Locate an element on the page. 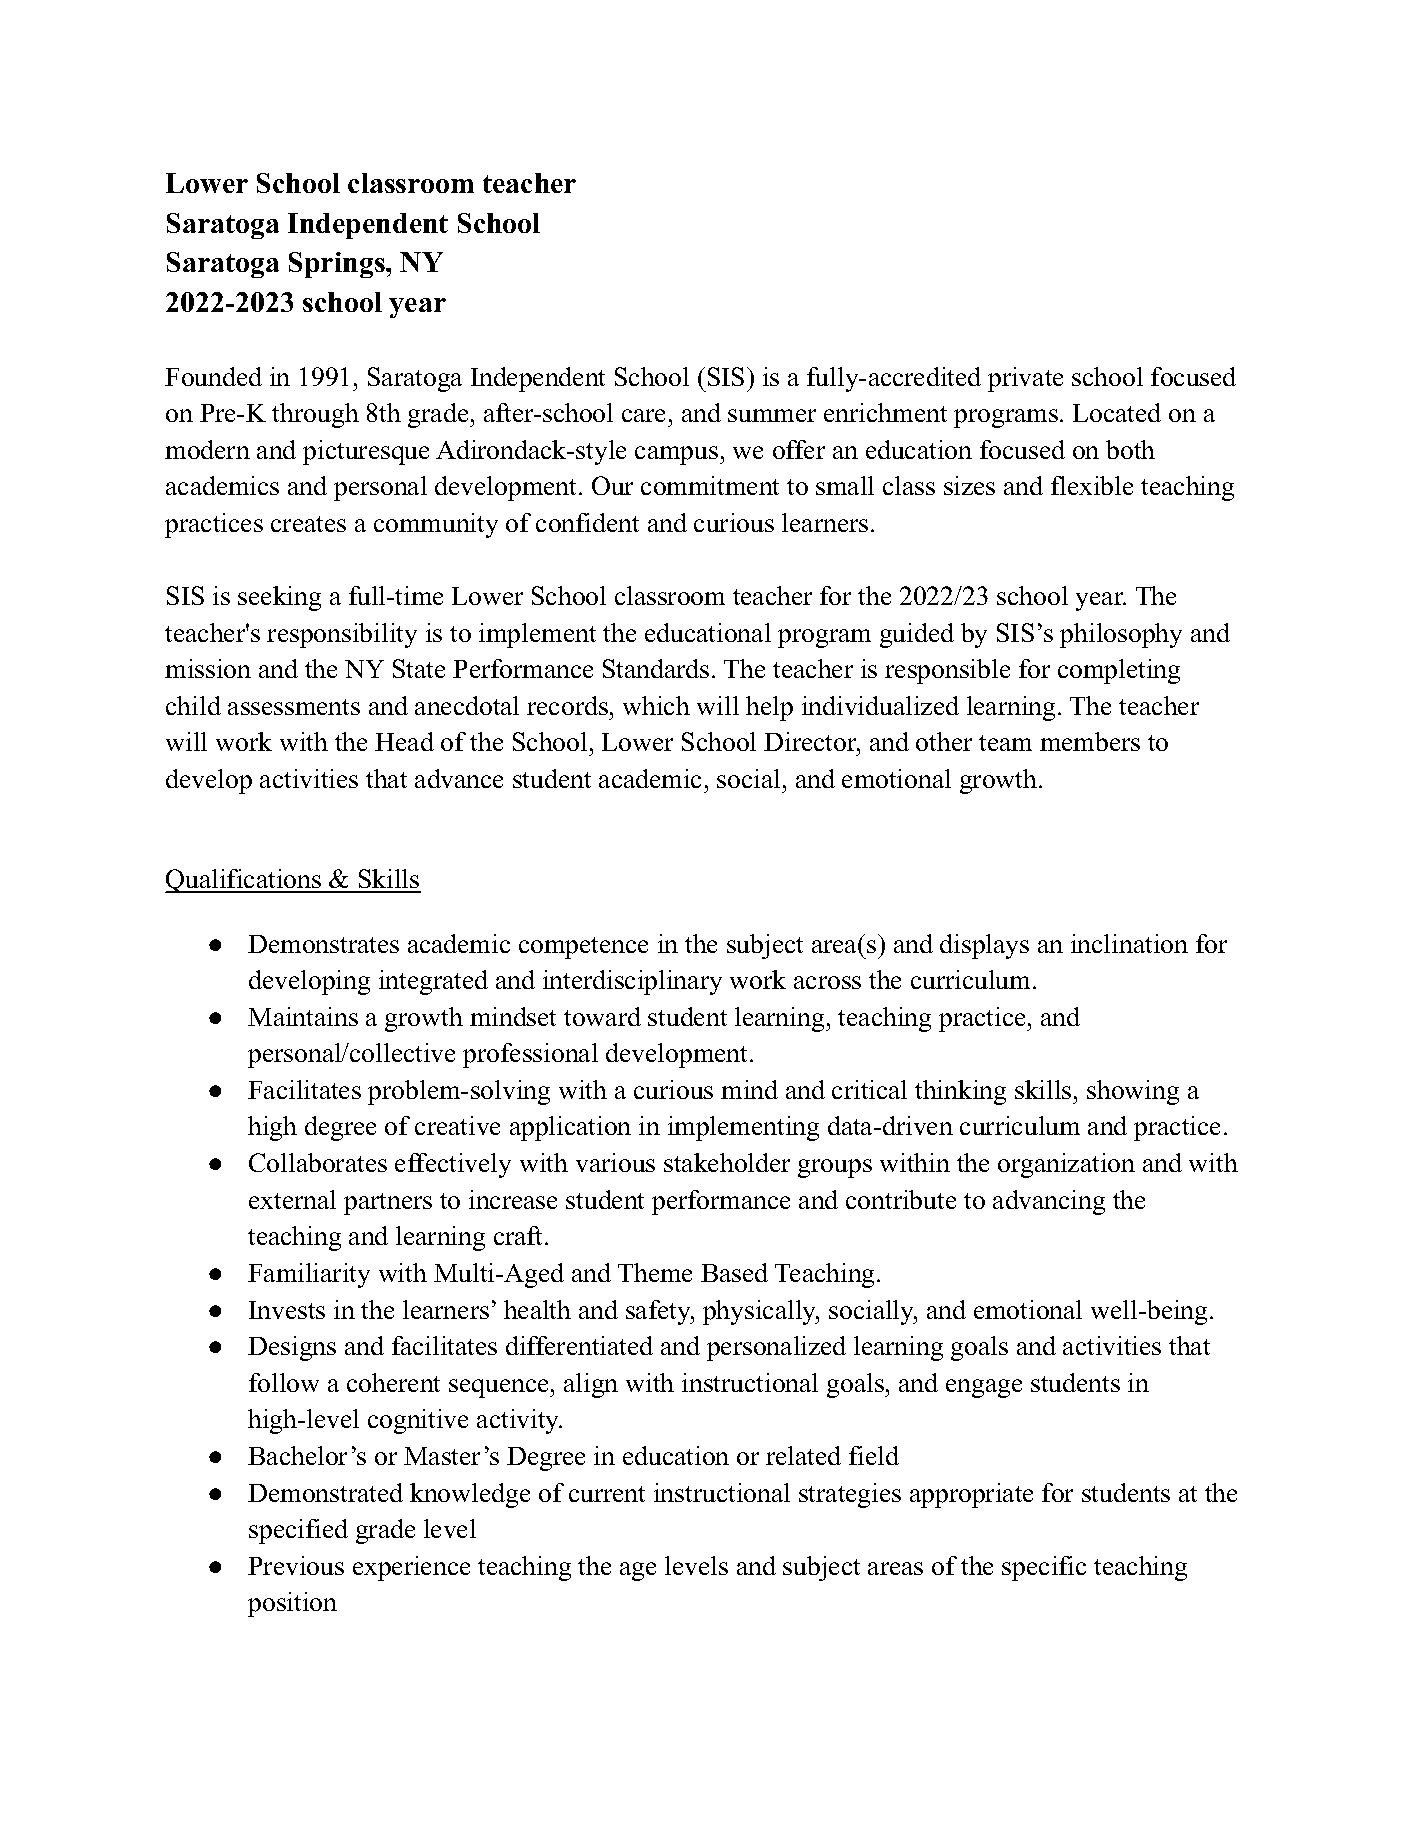  interdisciplinary is located at coordinates (632, 982).
